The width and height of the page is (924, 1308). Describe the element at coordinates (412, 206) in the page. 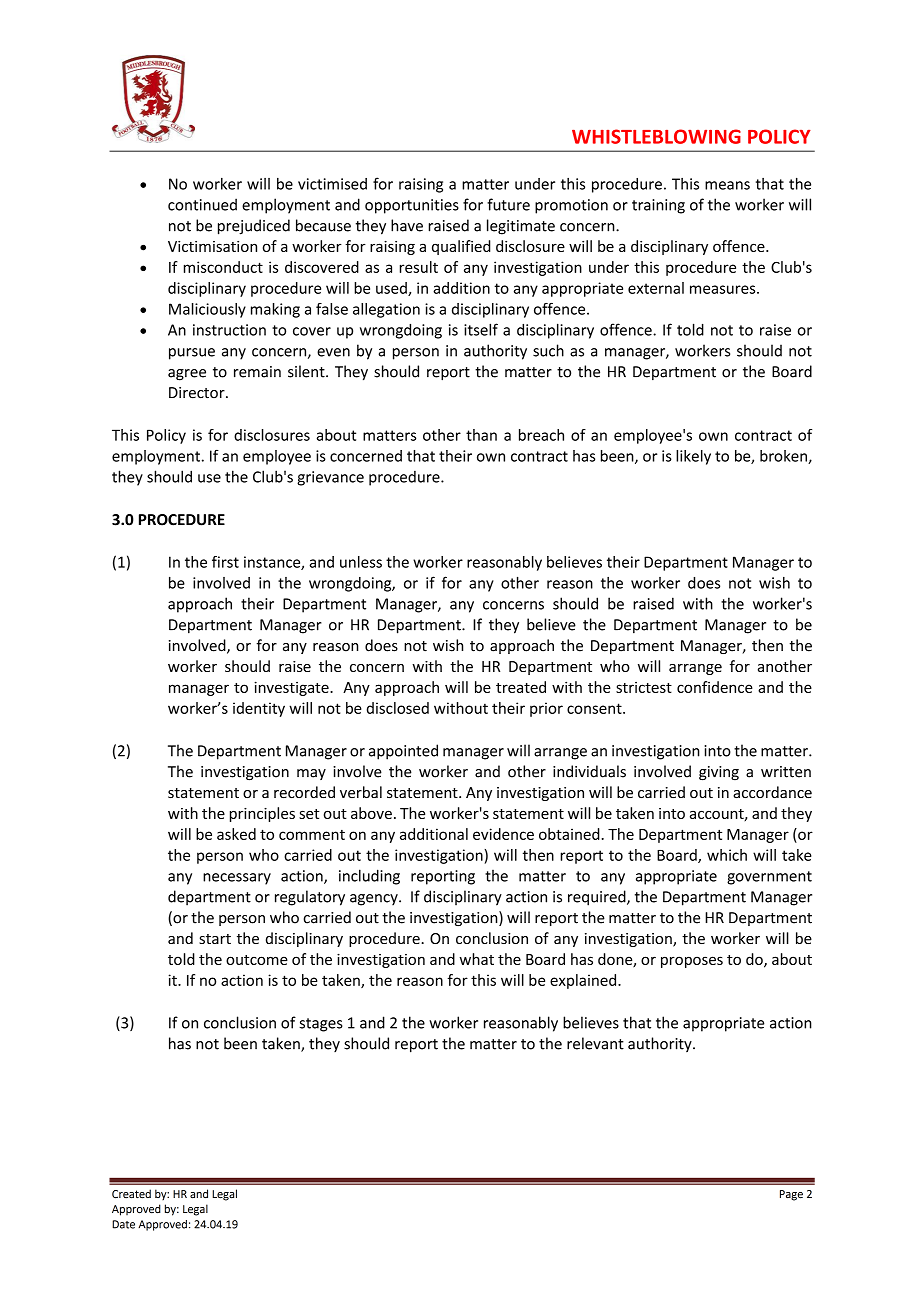

I see `opportunities` at that location.
